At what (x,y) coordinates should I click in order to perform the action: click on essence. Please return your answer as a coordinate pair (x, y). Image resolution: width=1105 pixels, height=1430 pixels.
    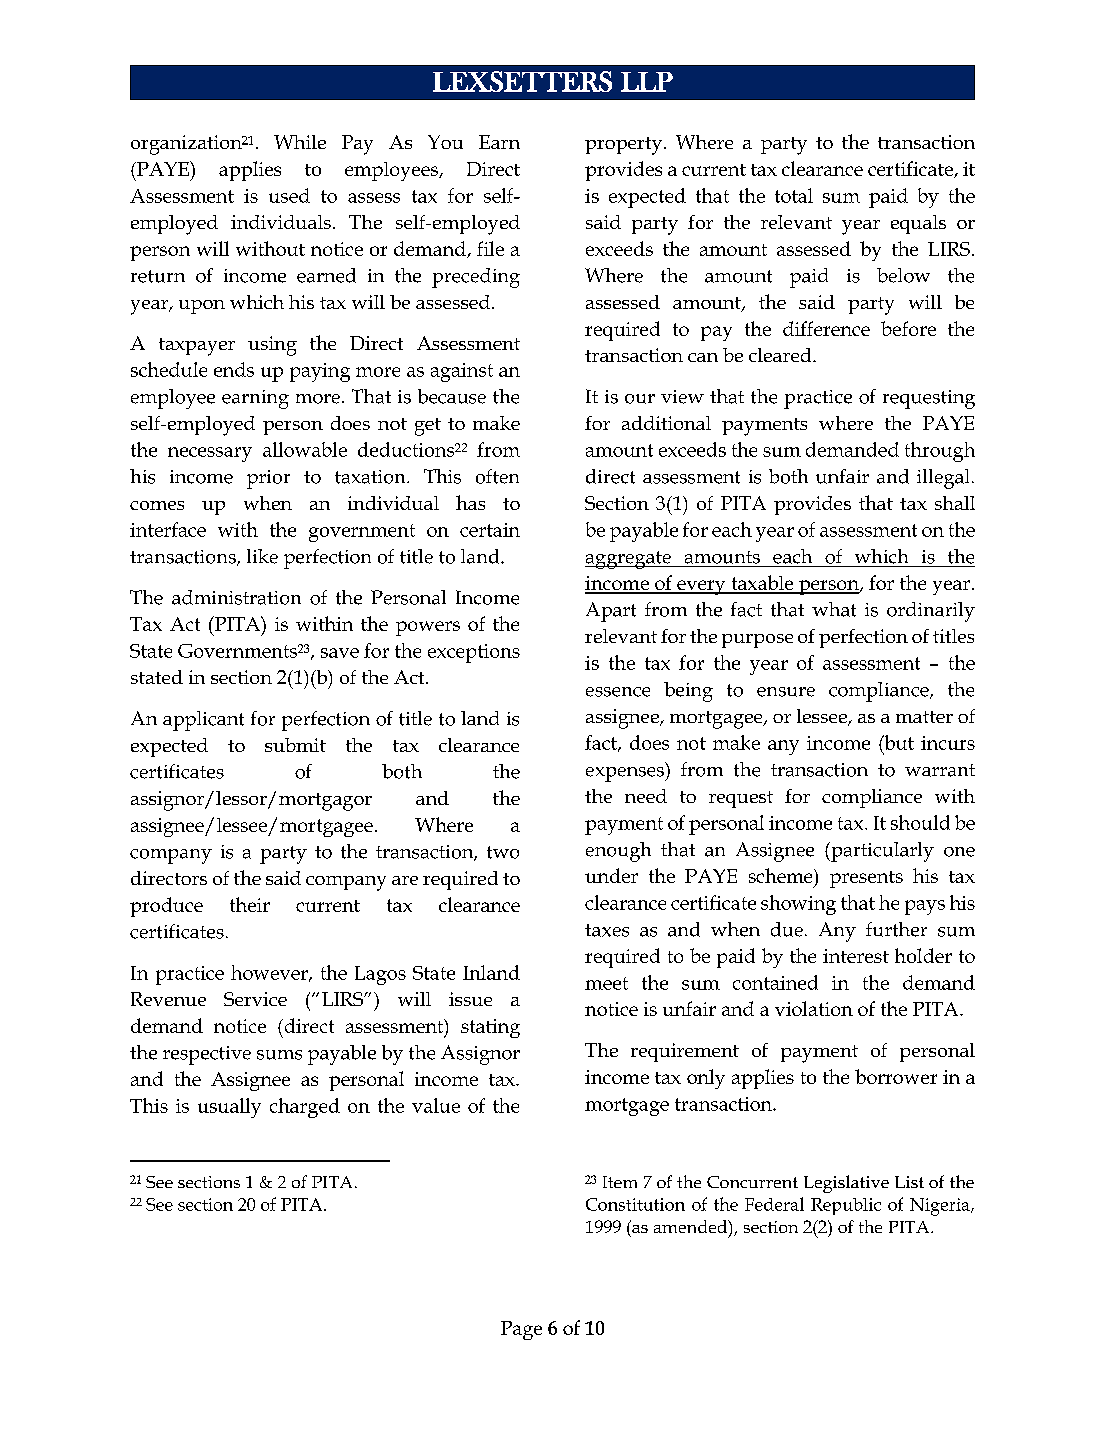
    Looking at the image, I should click on (618, 692).
